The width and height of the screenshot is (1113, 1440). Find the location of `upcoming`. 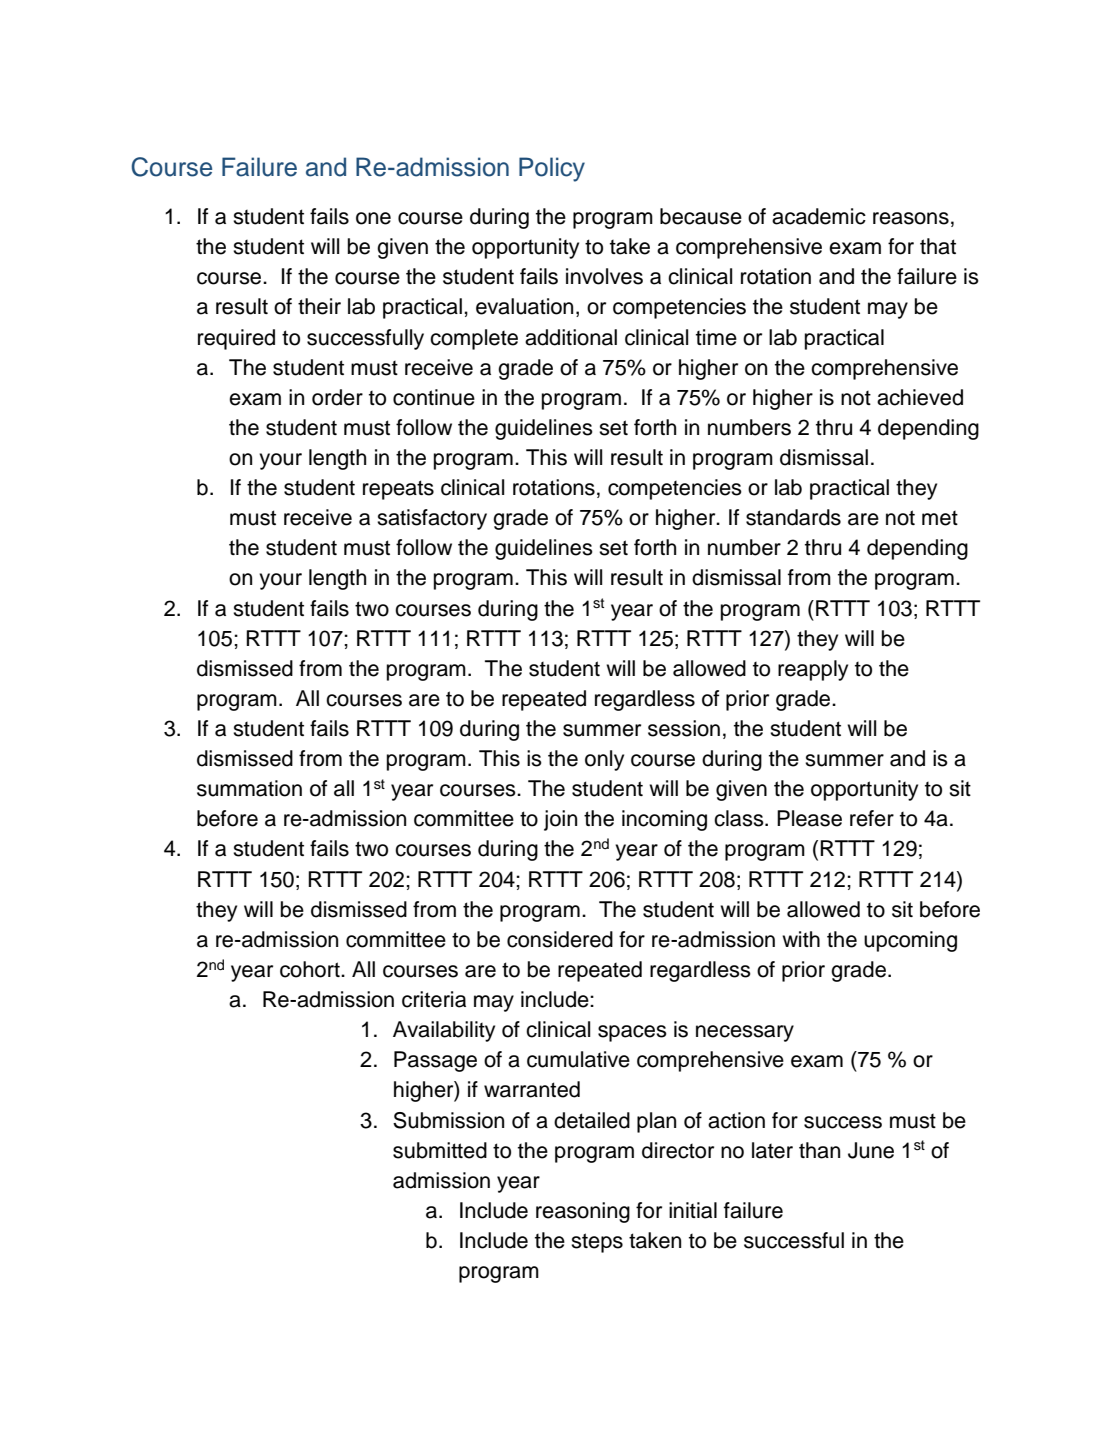

upcoming is located at coordinates (910, 941).
